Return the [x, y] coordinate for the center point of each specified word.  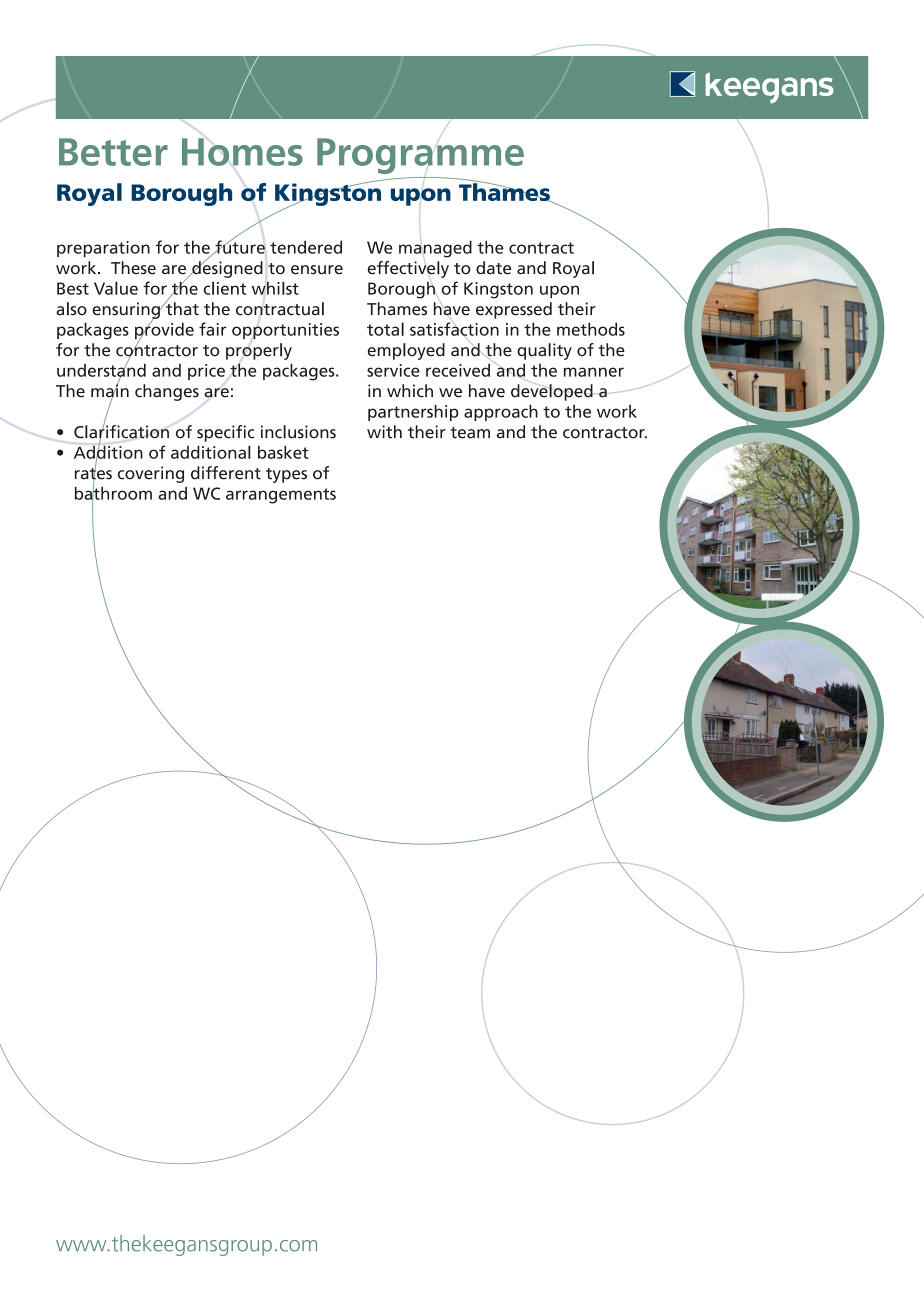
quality [544, 351]
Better [113, 152]
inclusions [298, 432]
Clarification [121, 432]
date [493, 268]
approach [501, 412]
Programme [420, 155]
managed [435, 249]
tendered [306, 247]
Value [116, 288]
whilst [275, 288]
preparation [103, 249]
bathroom [113, 493]
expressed [514, 310]
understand [101, 370]
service [393, 370]
